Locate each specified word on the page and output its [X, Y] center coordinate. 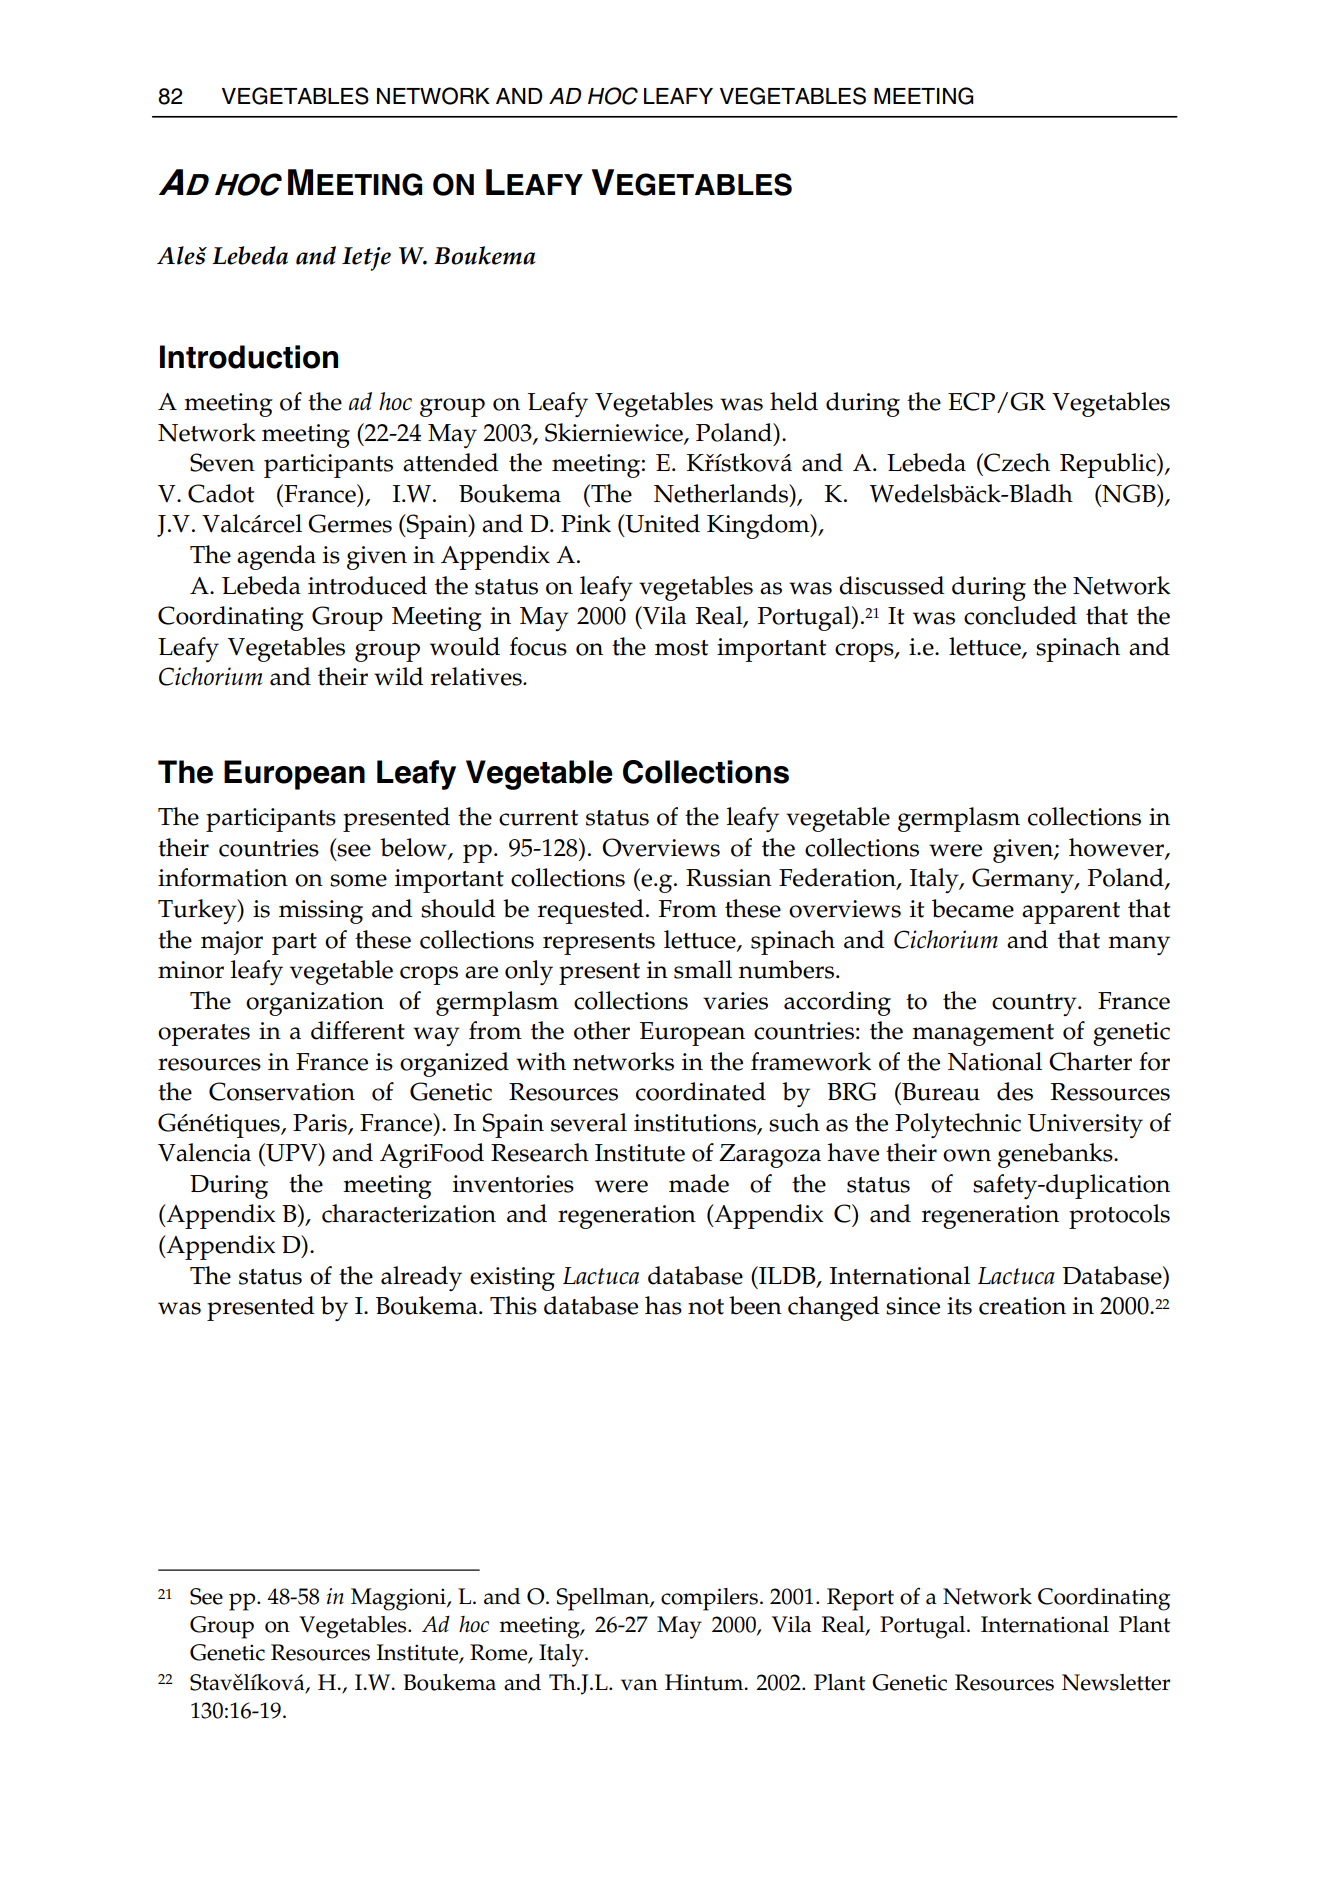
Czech [1016, 462]
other [602, 1030]
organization [315, 1004]
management [983, 1035]
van [639, 1685]
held [794, 401]
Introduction [249, 357]
